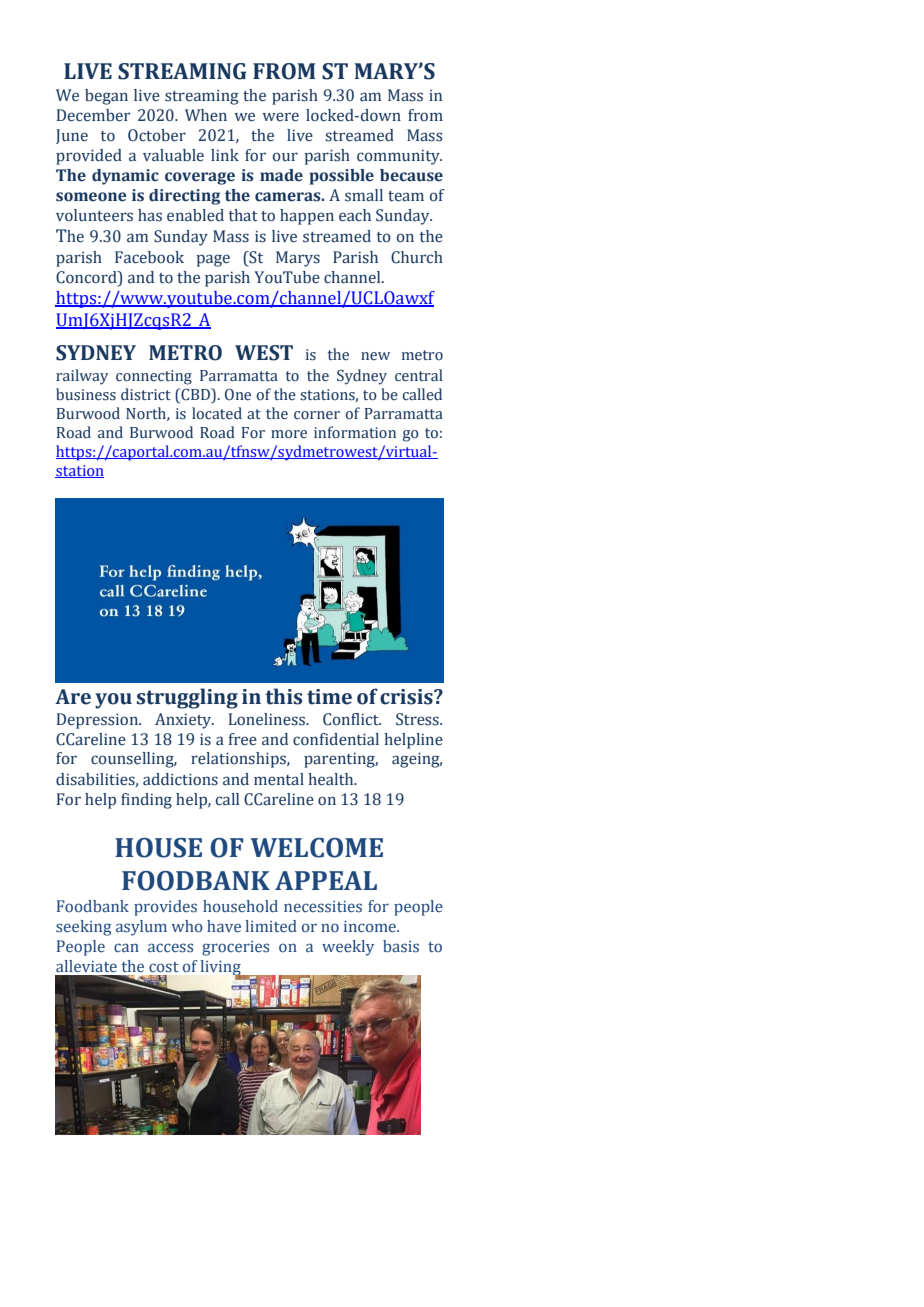  Describe the element at coordinates (407, 697) in the screenshot. I see `crisis` at that location.
